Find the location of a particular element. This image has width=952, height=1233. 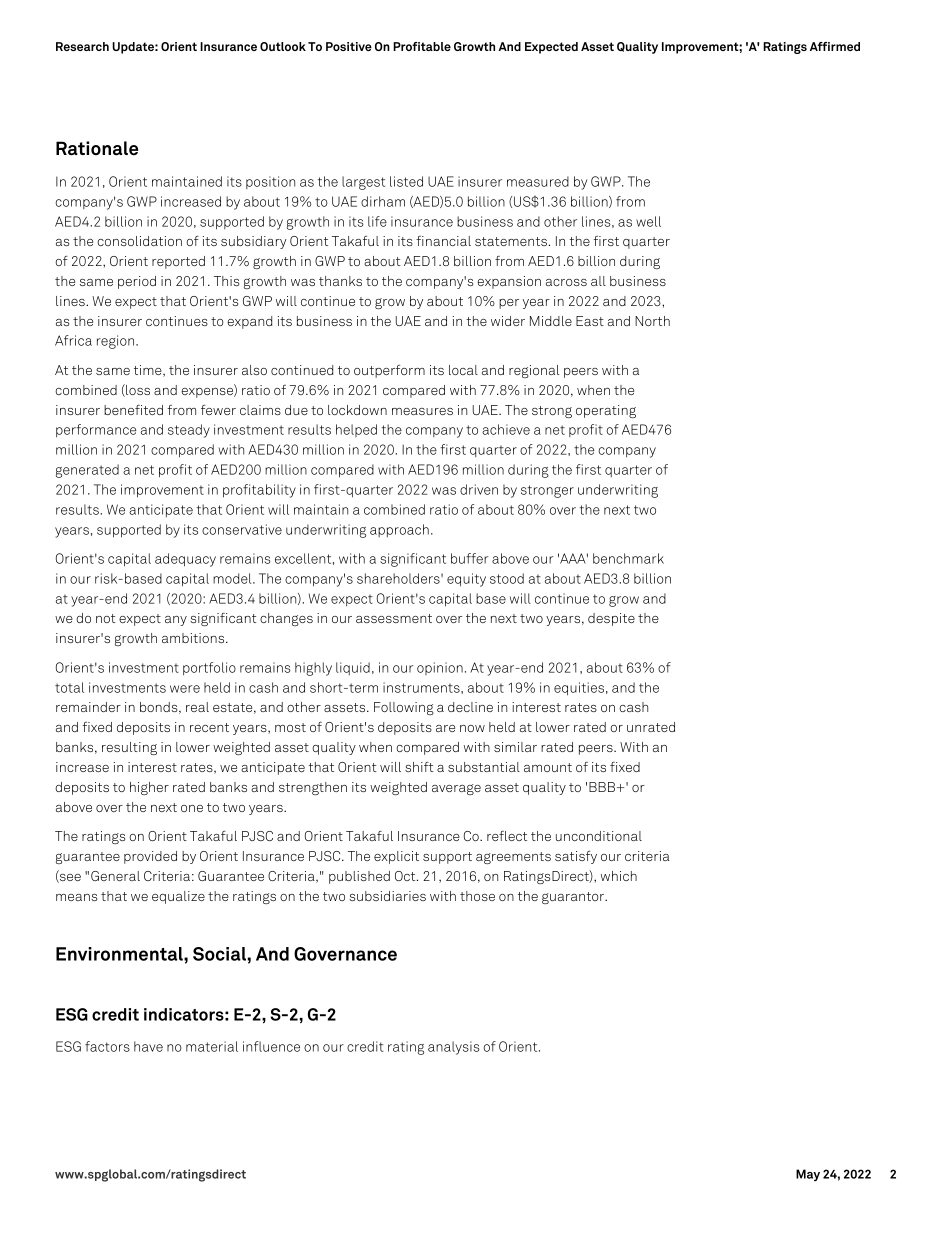

Positive is located at coordinates (349, 46).
